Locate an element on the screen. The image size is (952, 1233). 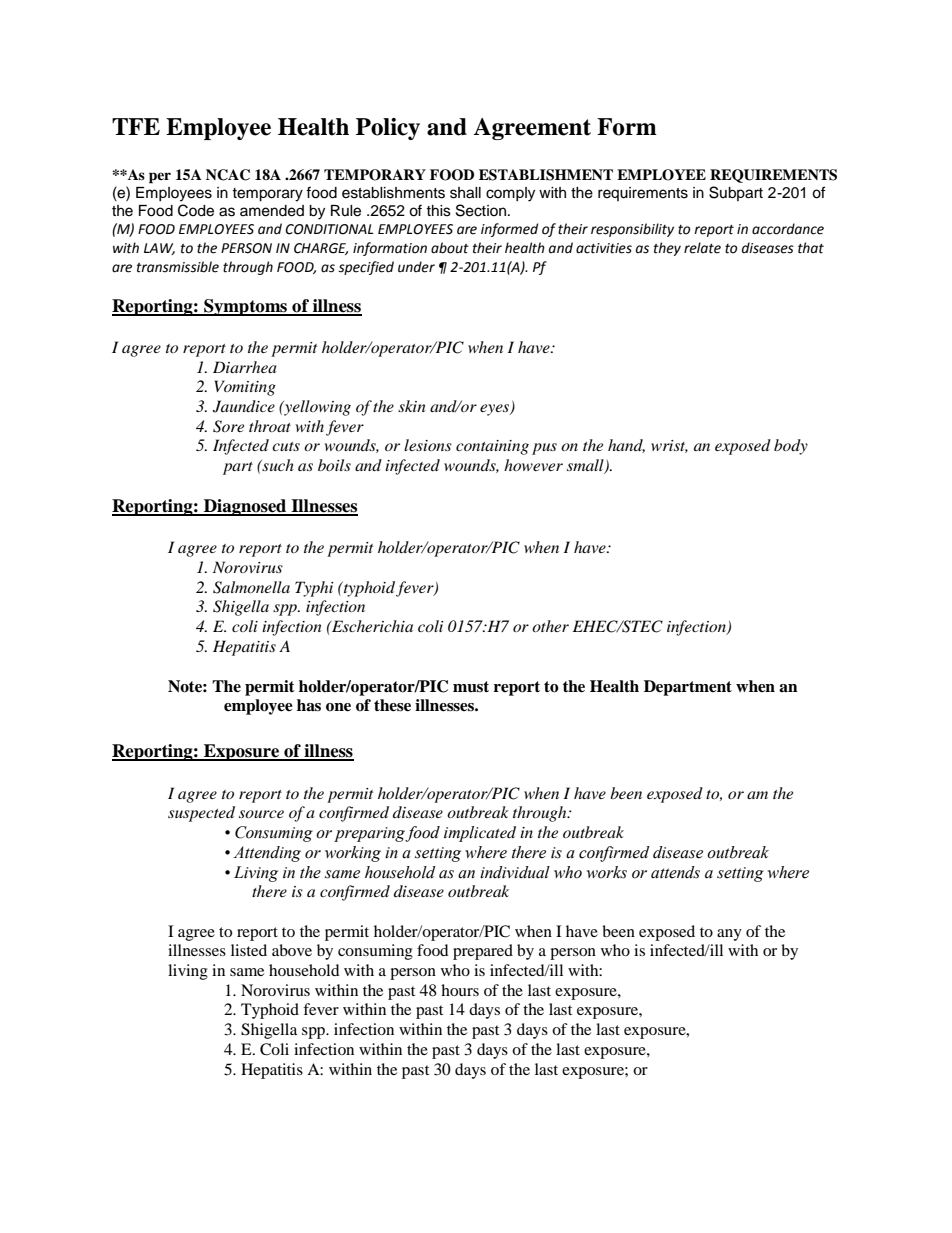
skin is located at coordinates (412, 406).
